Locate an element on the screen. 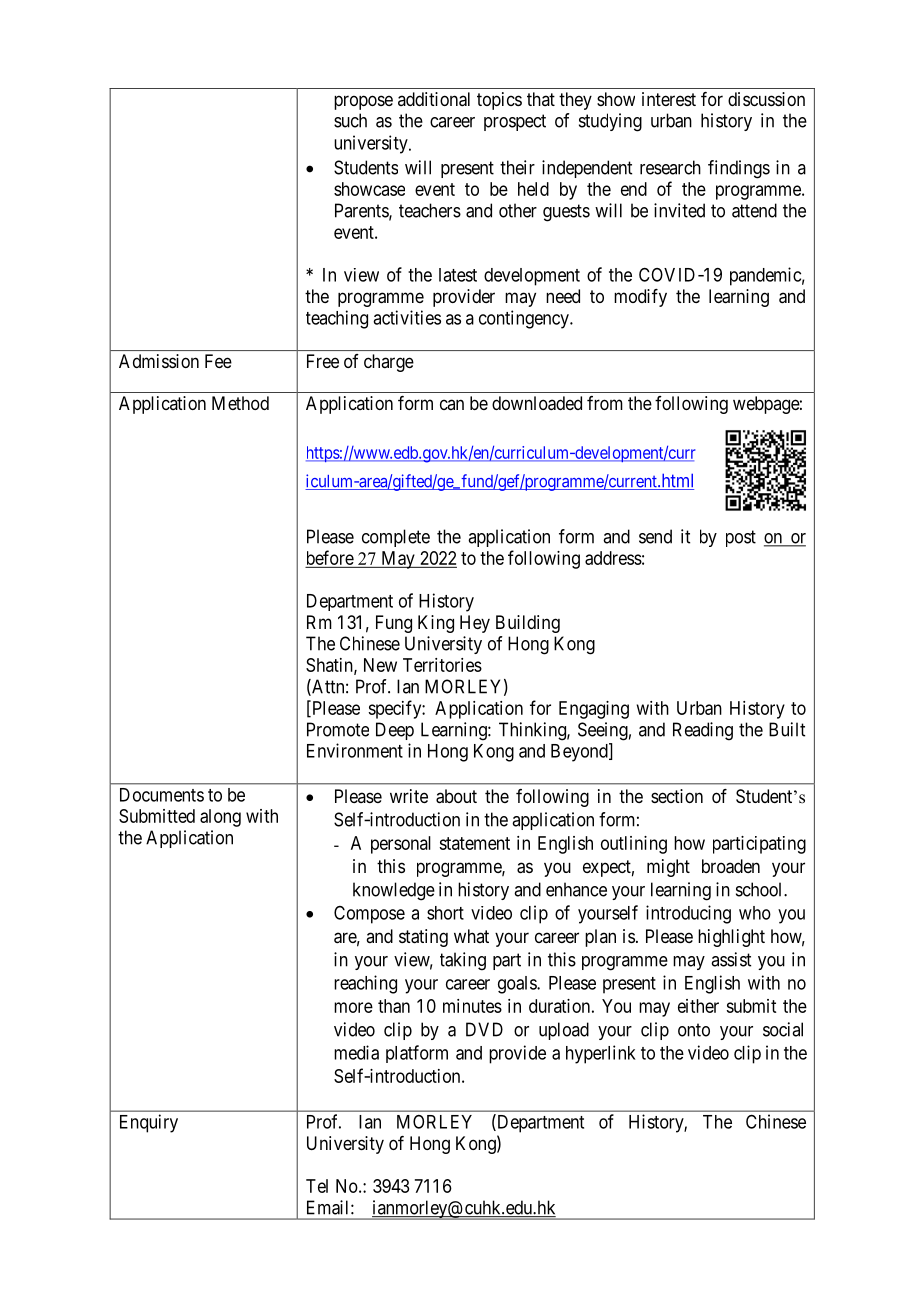 The image size is (924, 1308). DVD is located at coordinates (484, 1029).
